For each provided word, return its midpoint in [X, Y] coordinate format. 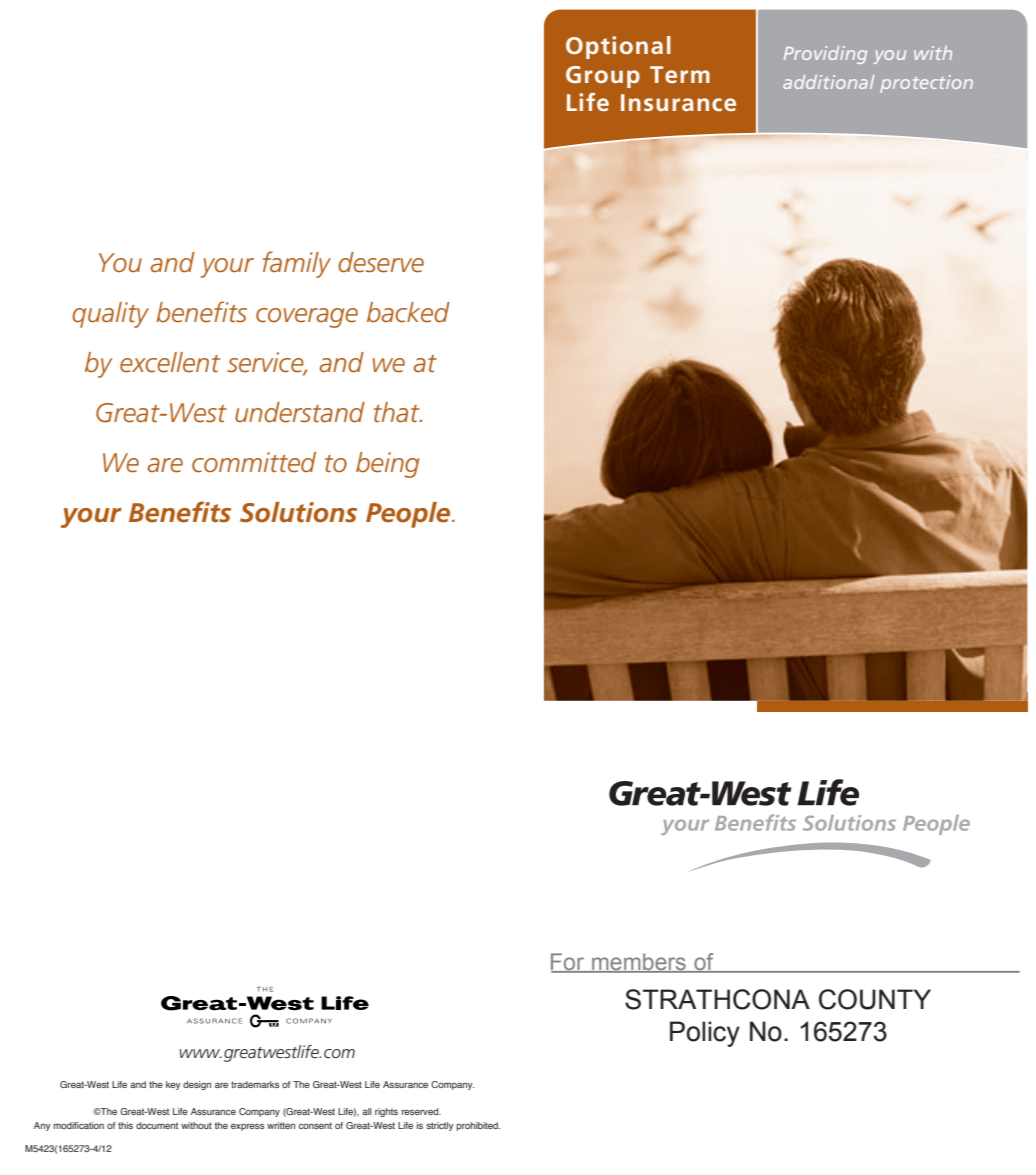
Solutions [298, 512]
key [173, 1085]
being [387, 465]
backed [408, 312]
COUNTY [875, 999]
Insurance [678, 102]
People [409, 515]
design [197, 1085]
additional [828, 82]
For [568, 963]
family [297, 264]
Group [603, 77]
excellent [170, 362]
